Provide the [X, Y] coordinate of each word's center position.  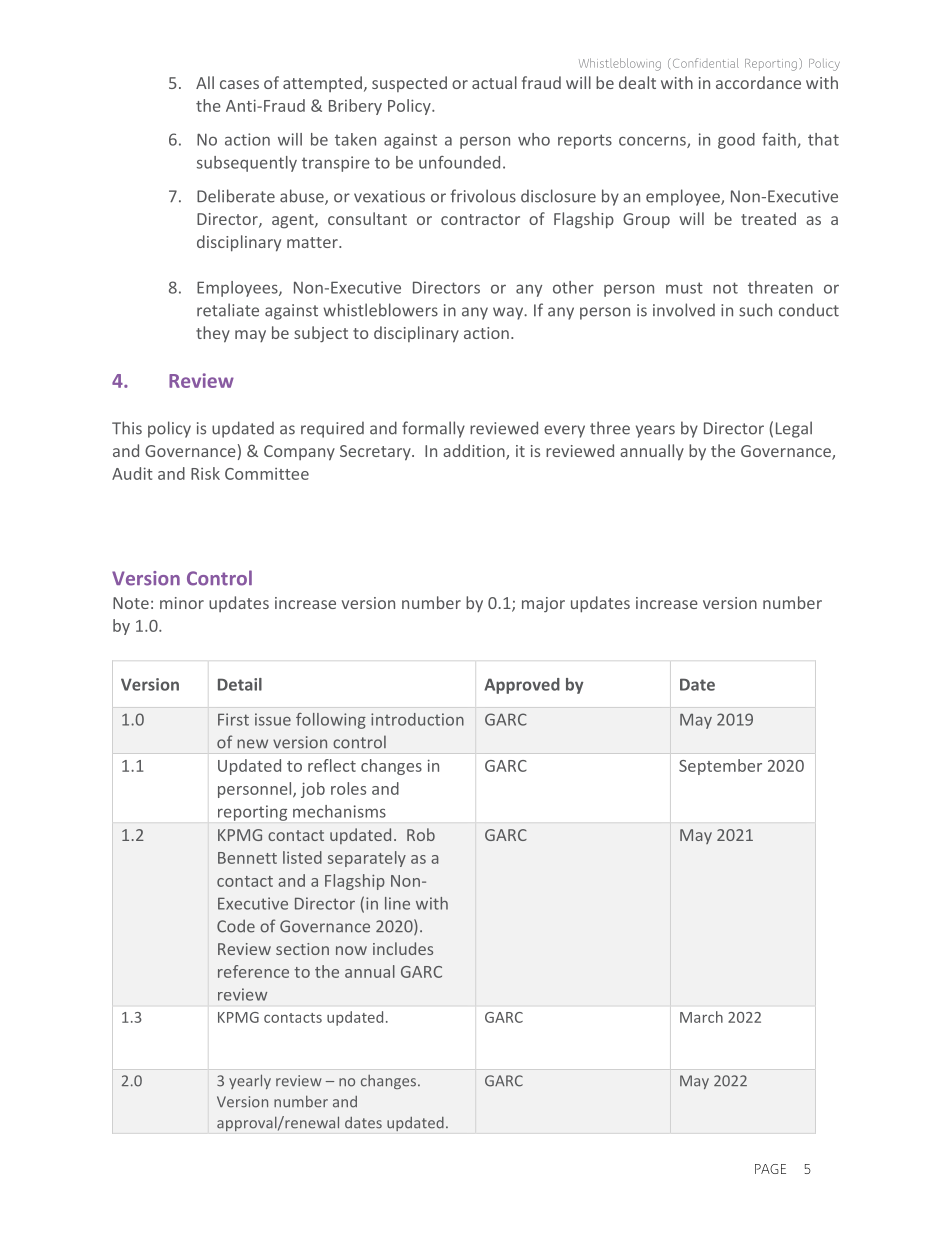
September [720, 767]
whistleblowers [380, 310]
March [701, 1017]
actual [494, 82]
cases [239, 84]
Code [236, 926]
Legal [794, 429]
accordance [758, 82]
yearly [250, 1081]
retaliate [228, 310]
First [233, 719]
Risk [205, 473]
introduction [417, 719]
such [755, 310]
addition [475, 452]
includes [403, 948]
